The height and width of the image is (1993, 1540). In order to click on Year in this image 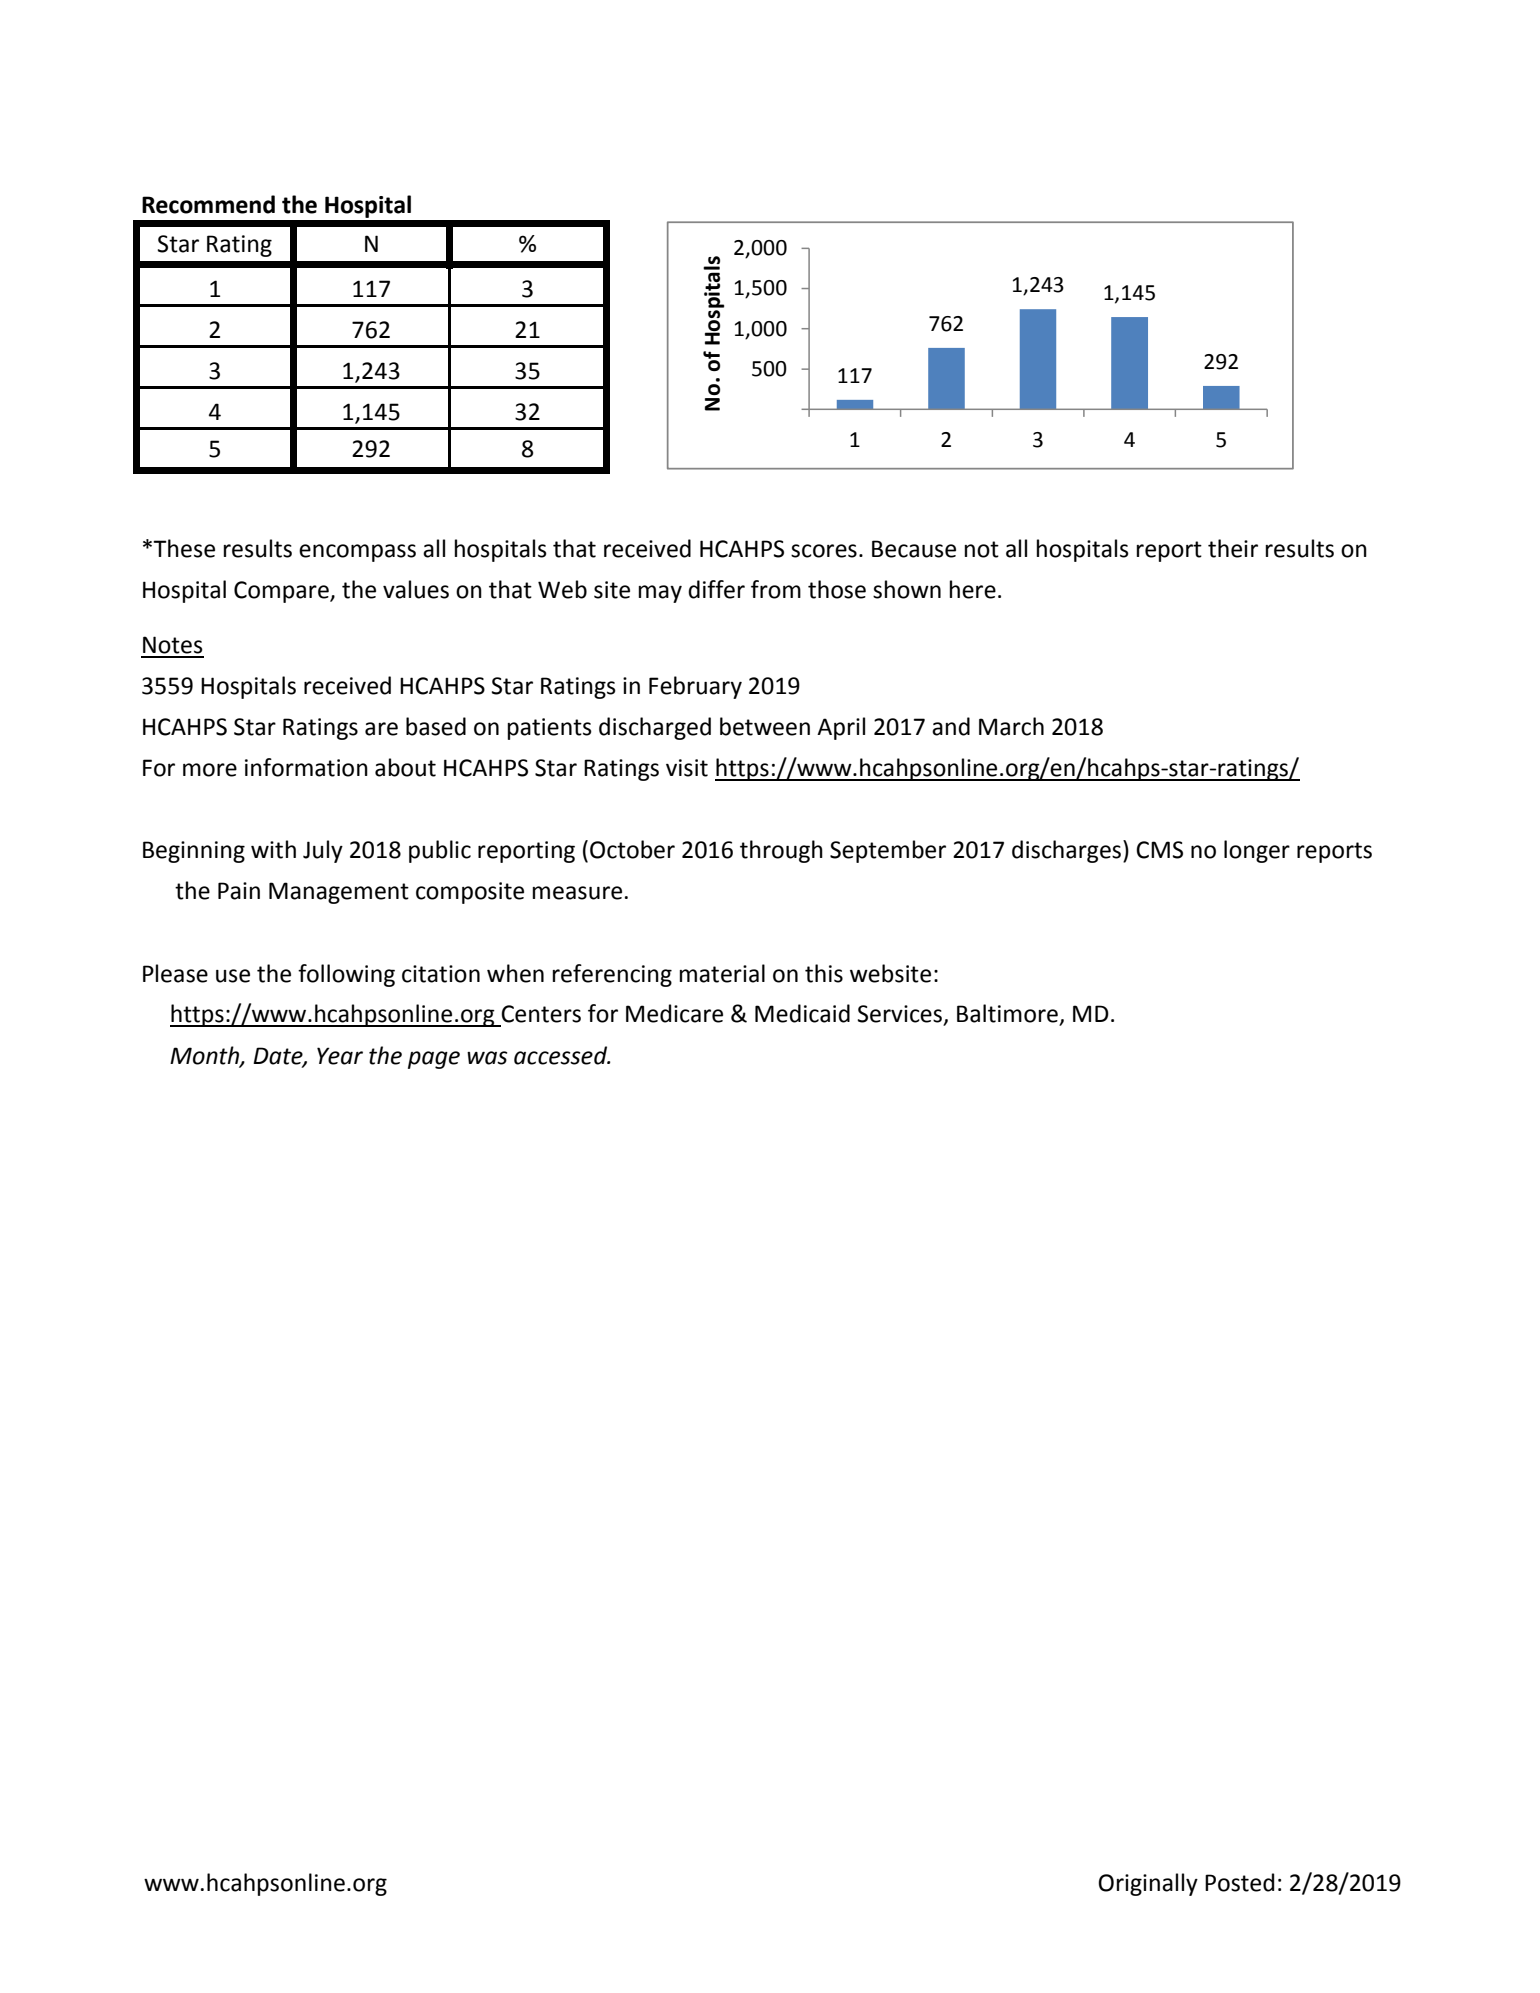, I will do `click(340, 1056)`.
